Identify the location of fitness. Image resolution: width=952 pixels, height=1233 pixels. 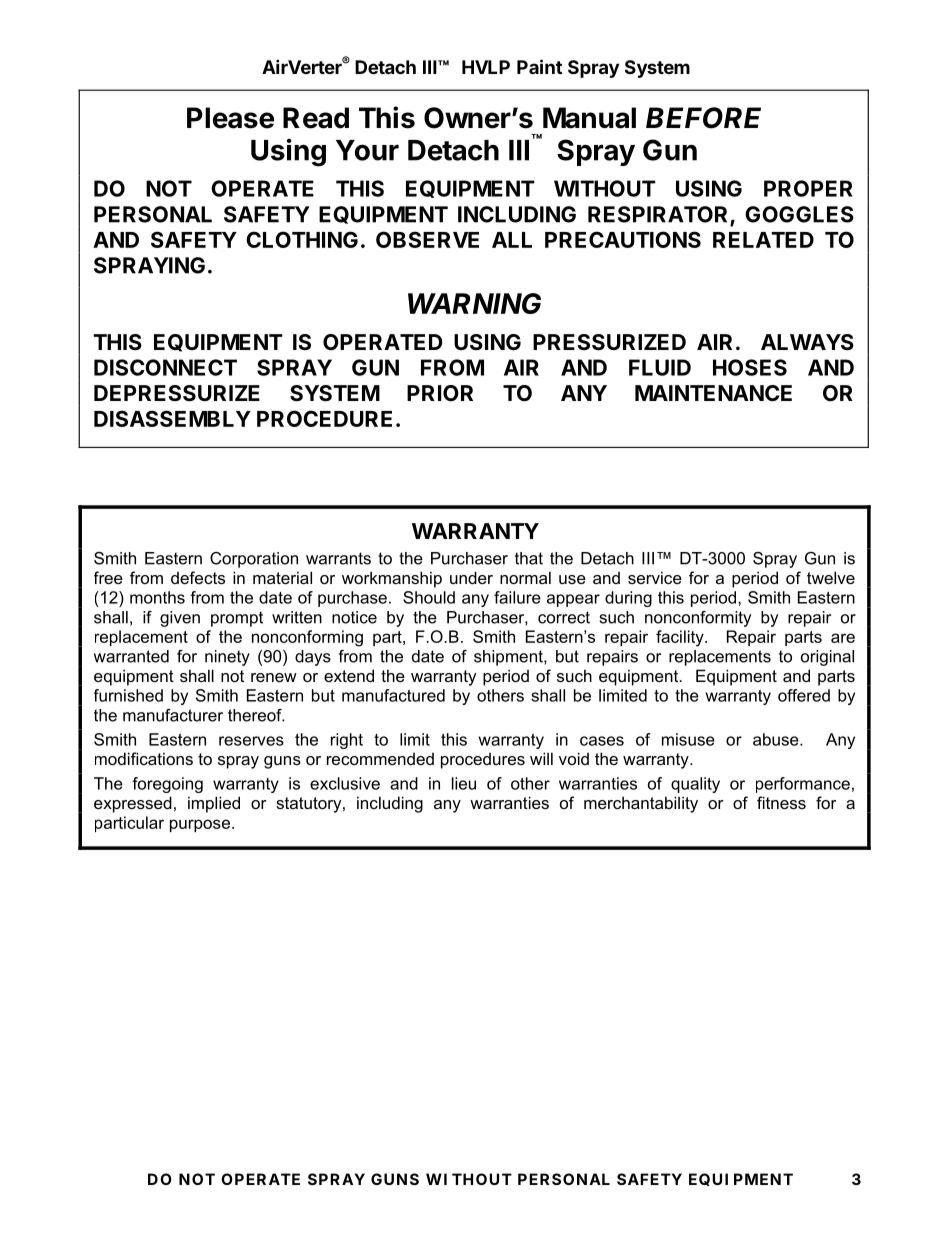
(781, 802).
